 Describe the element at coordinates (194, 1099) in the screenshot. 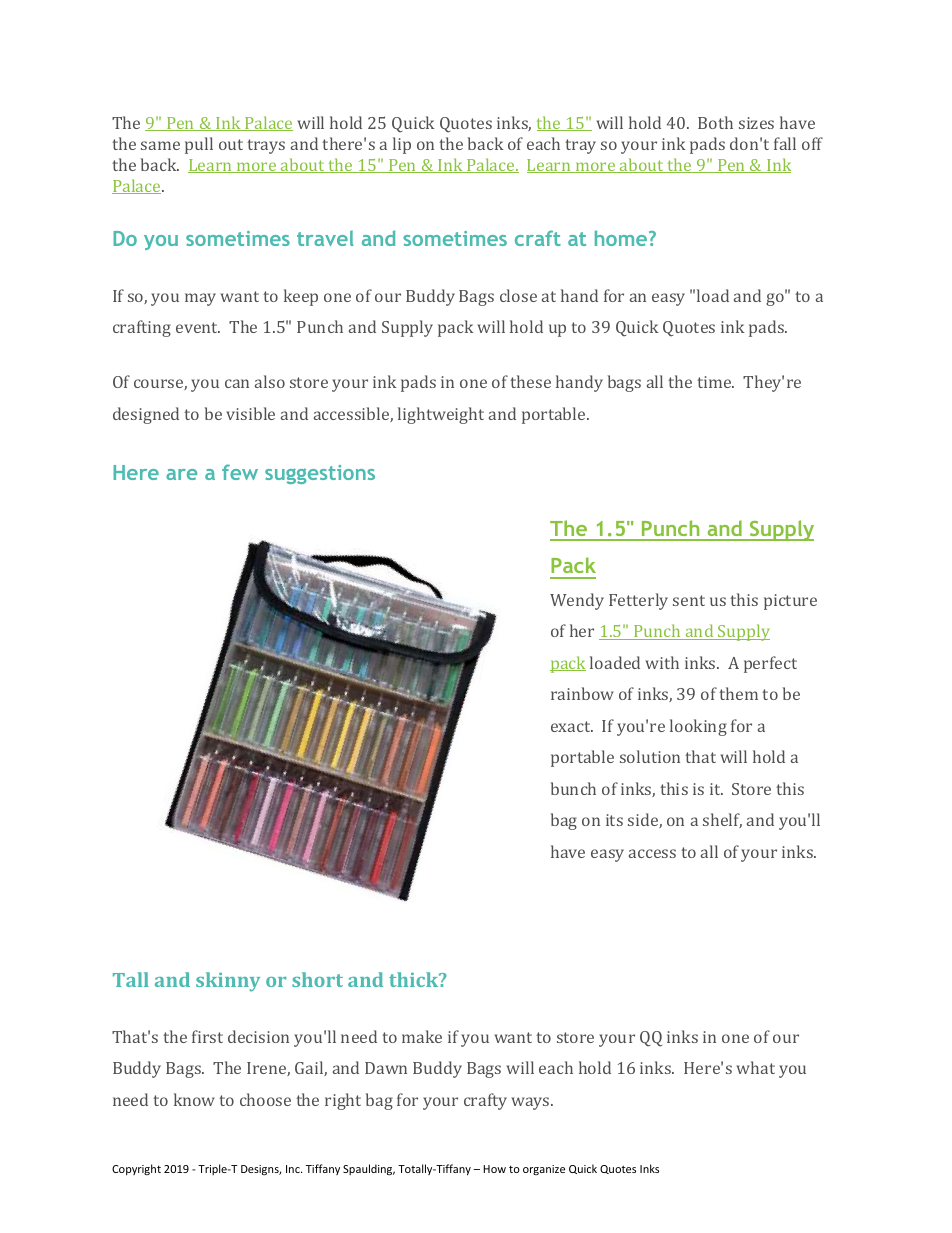

I see `know` at that location.
